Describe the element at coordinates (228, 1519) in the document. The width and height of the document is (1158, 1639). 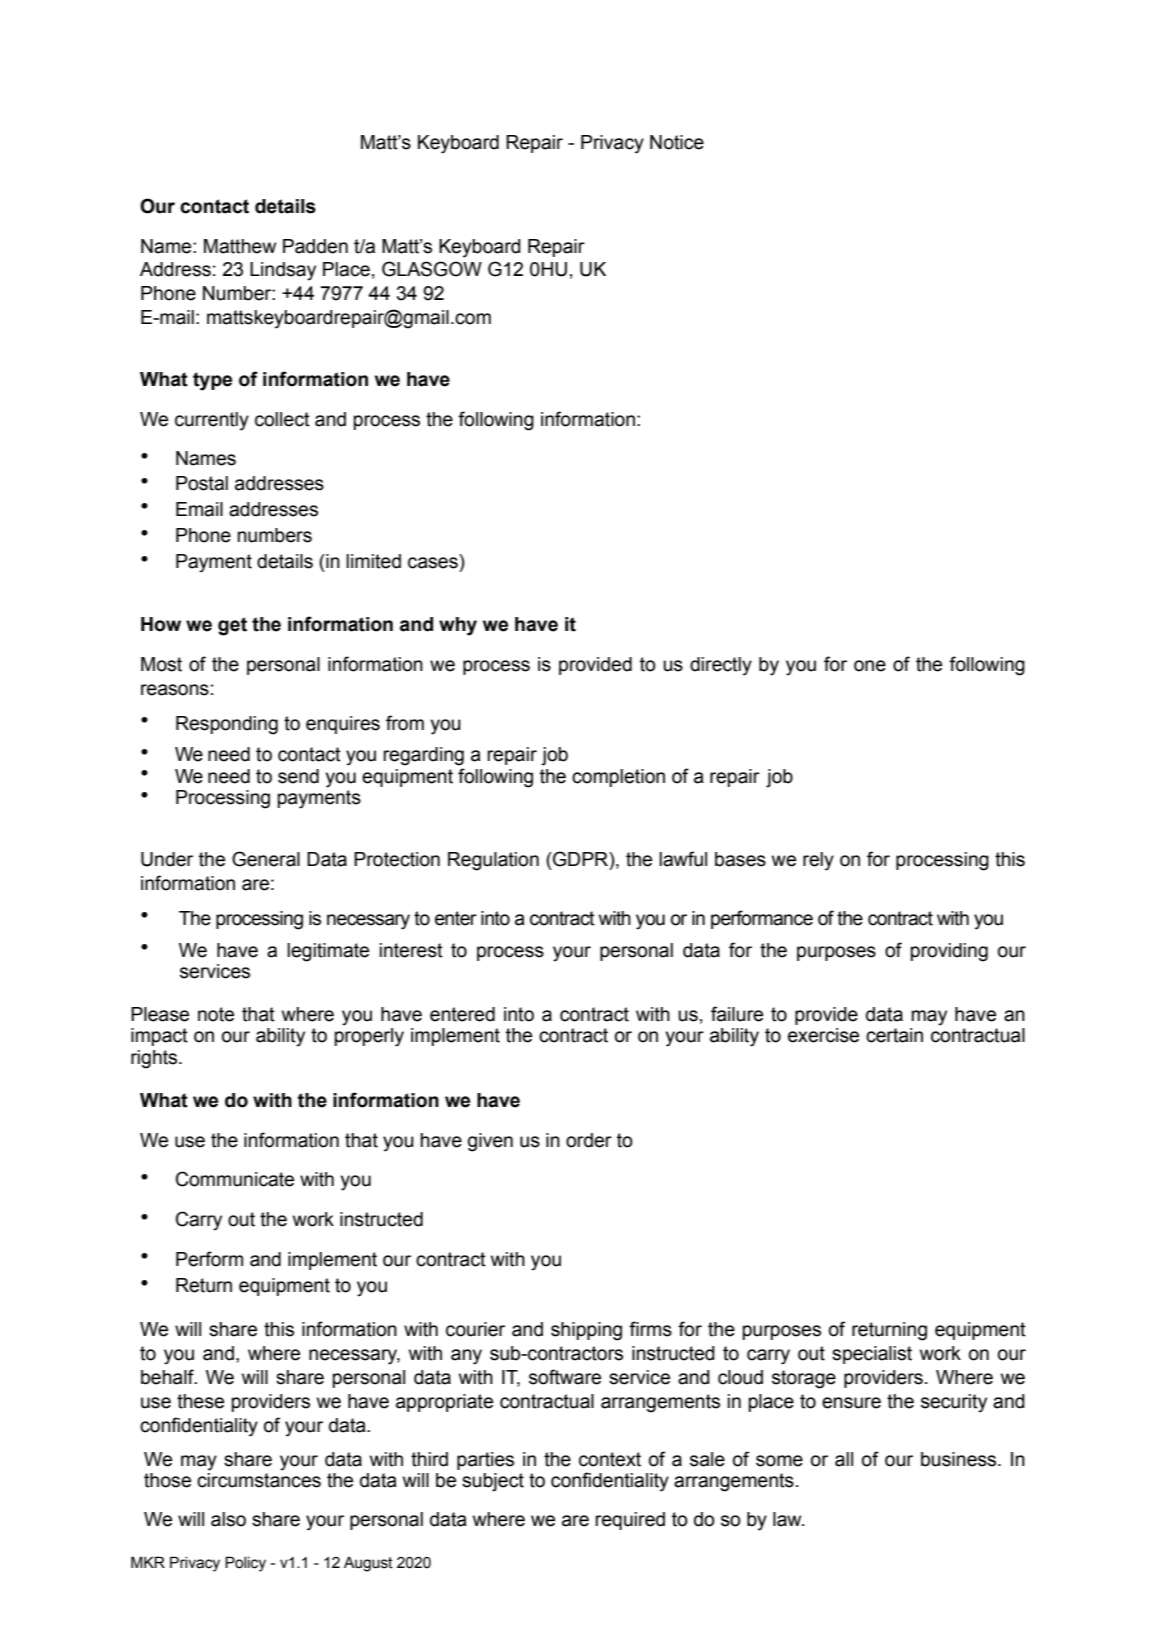
I see `also` at that location.
